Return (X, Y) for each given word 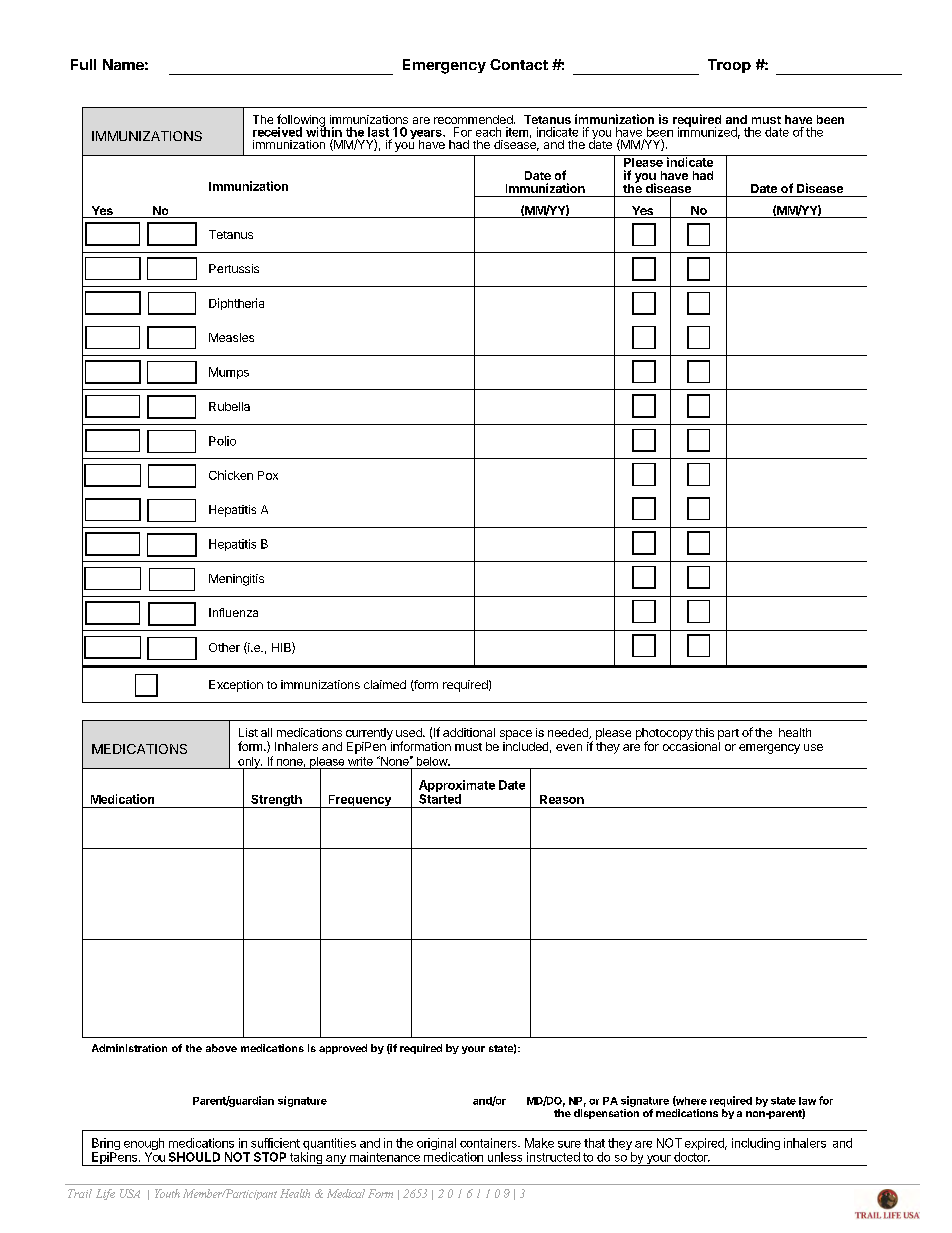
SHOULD (194, 1157)
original (436, 1145)
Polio (222, 441)
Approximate (457, 786)
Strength (276, 801)
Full (83, 64)
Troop (729, 66)
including (756, 1144)
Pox (268, 475)
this (704, 732)
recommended (474, 119)
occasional (691, 746)
